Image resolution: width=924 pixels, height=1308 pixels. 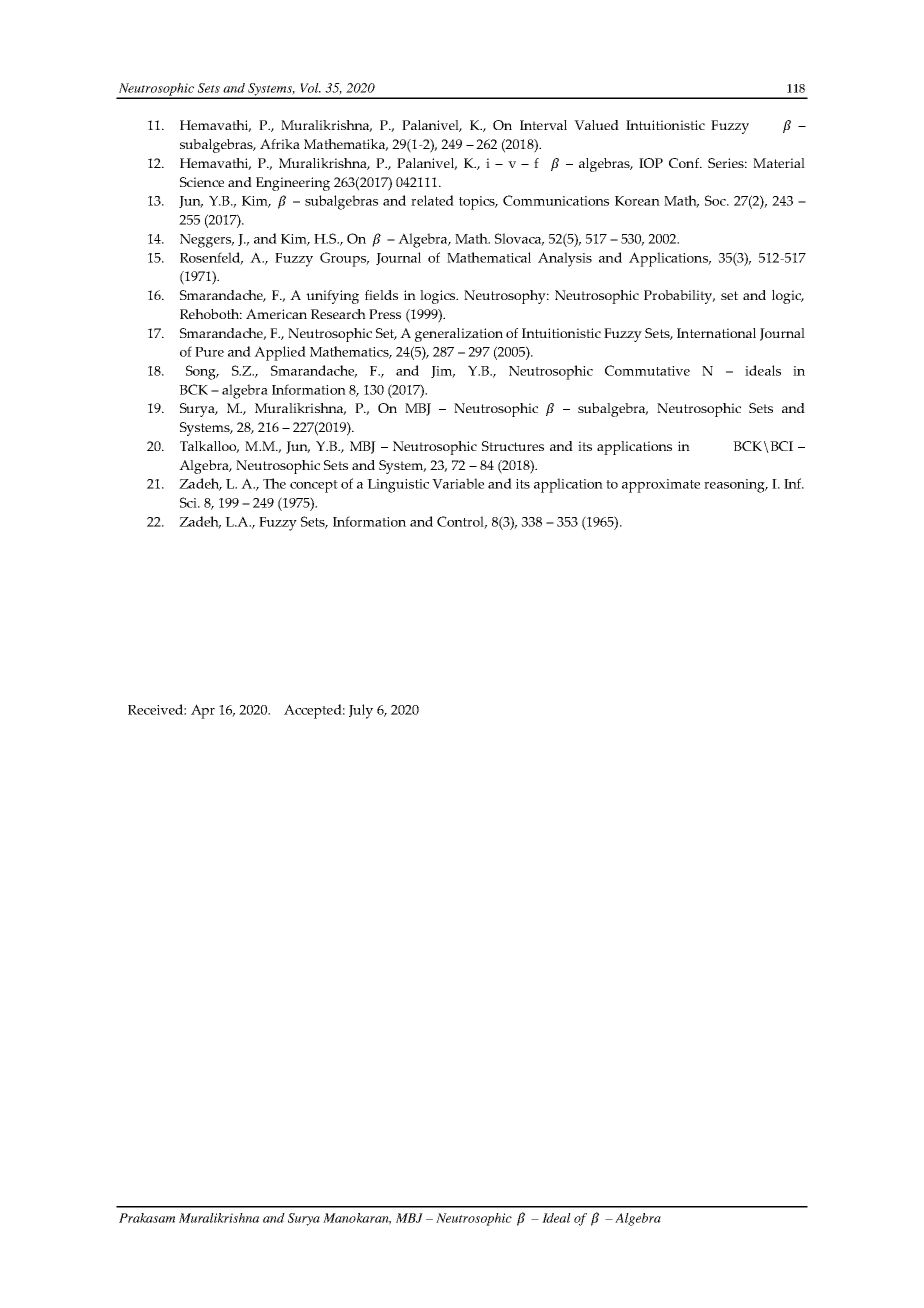 I want to click on Linguistic, so click(x=398, y=486).
